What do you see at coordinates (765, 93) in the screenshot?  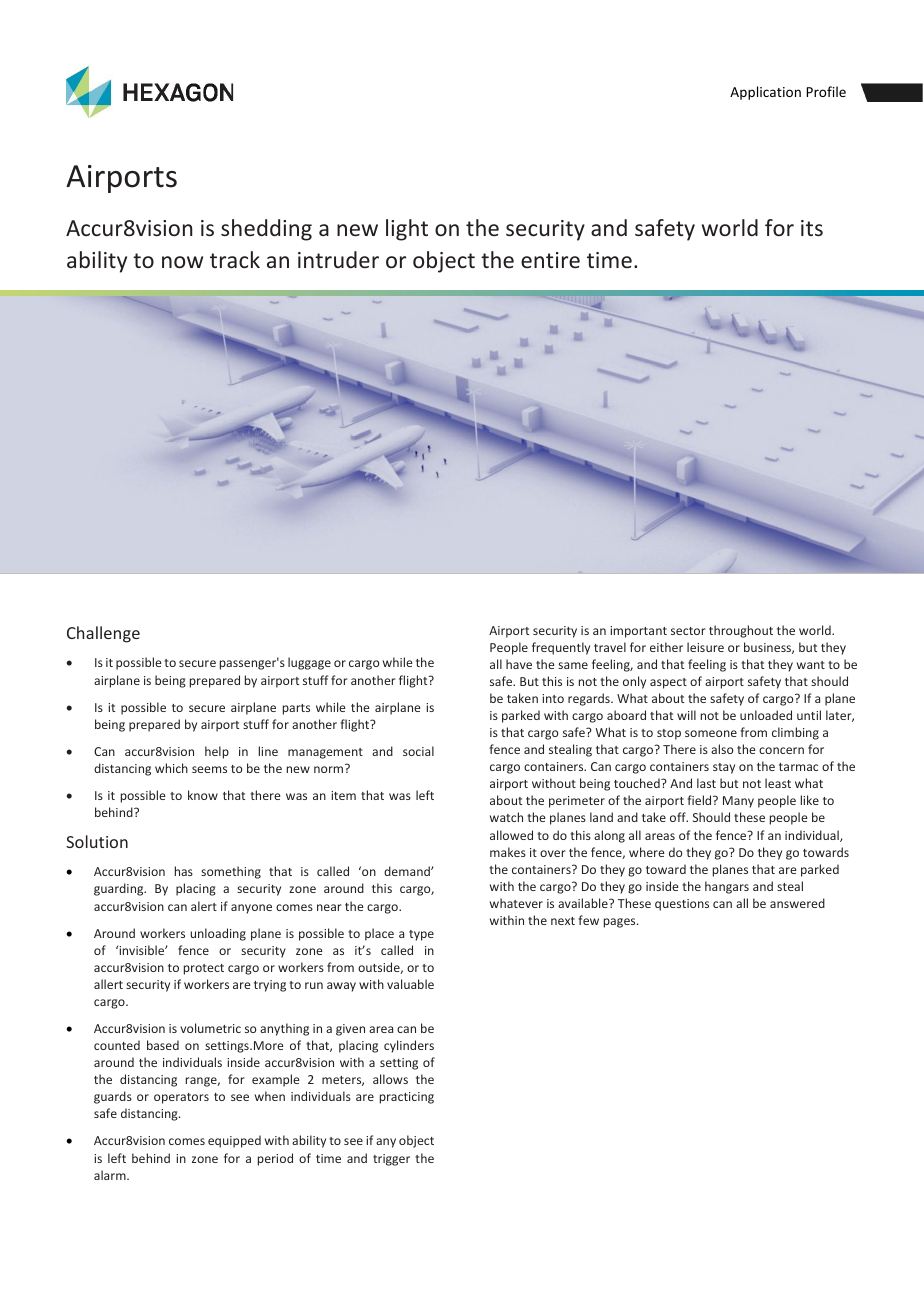 I see `Application` at bounding box center [765, 93].
